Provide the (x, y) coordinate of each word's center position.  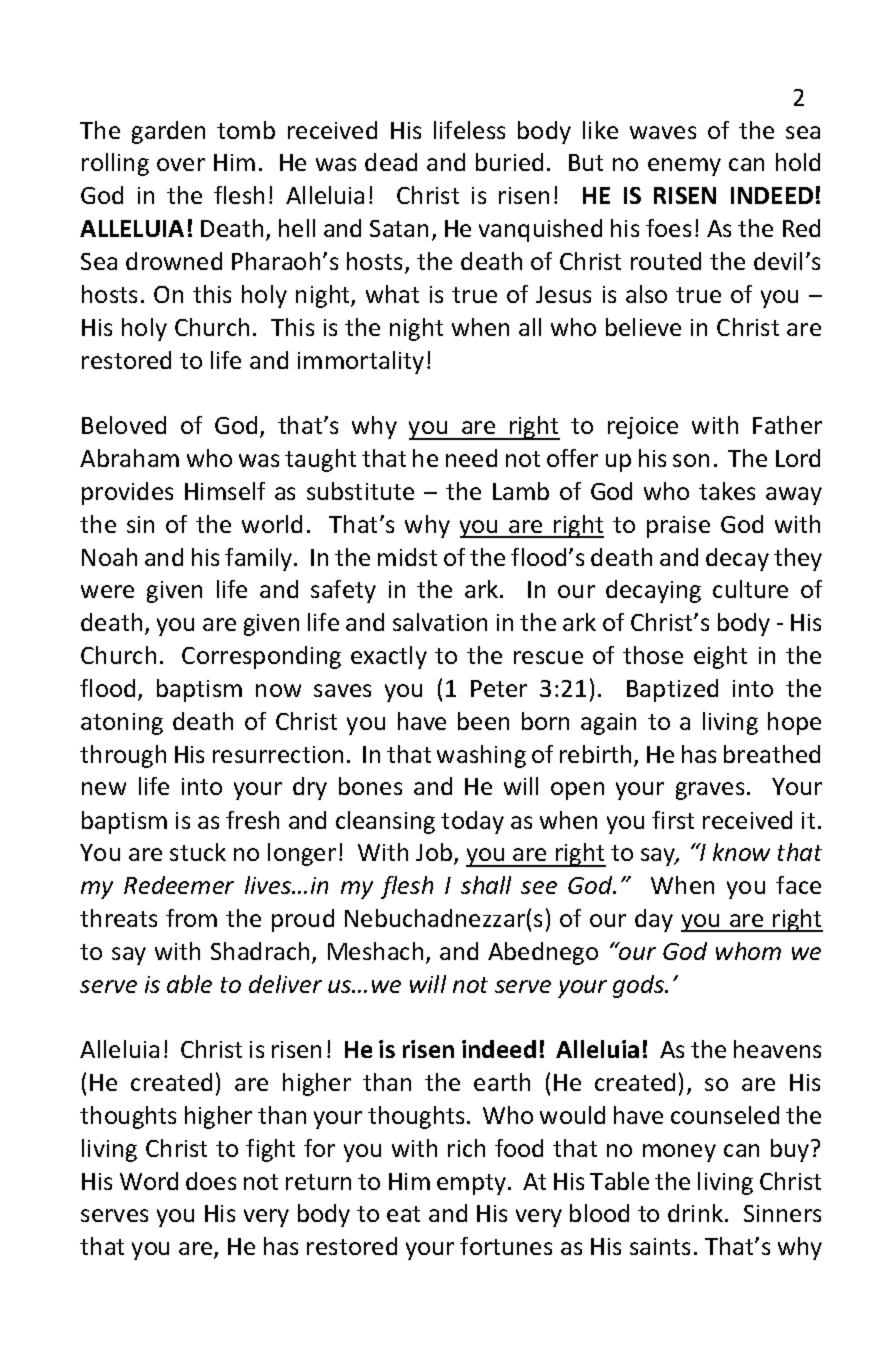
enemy (684, 167)
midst (407, 557)
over (181, 164)
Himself (225, 491)
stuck (198, 852)
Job (435, 854)
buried (509, 162)
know (741, 852)
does (211, 1181)
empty (473, 1184)
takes (727, 491)
